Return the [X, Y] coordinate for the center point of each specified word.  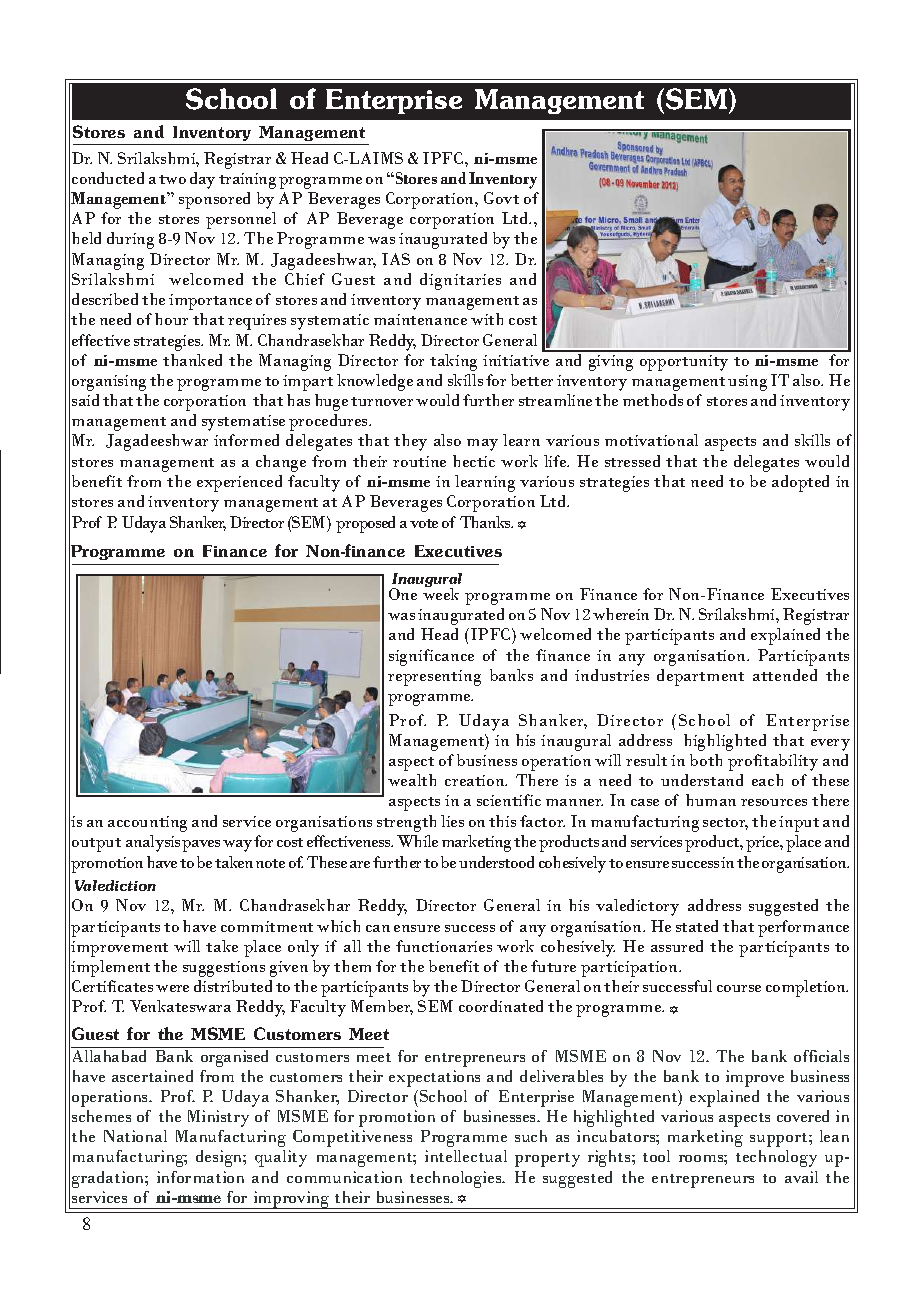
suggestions [224, 969]
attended [785, 675]
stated [697, 926]
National [135, 1136]
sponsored [214, 200]
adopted [800, 483]
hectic [474, 461]
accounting [147, 824]
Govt [501, 198]
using [747, 383]
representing [434, 678]
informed [246, 440]
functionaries [444, 946]
